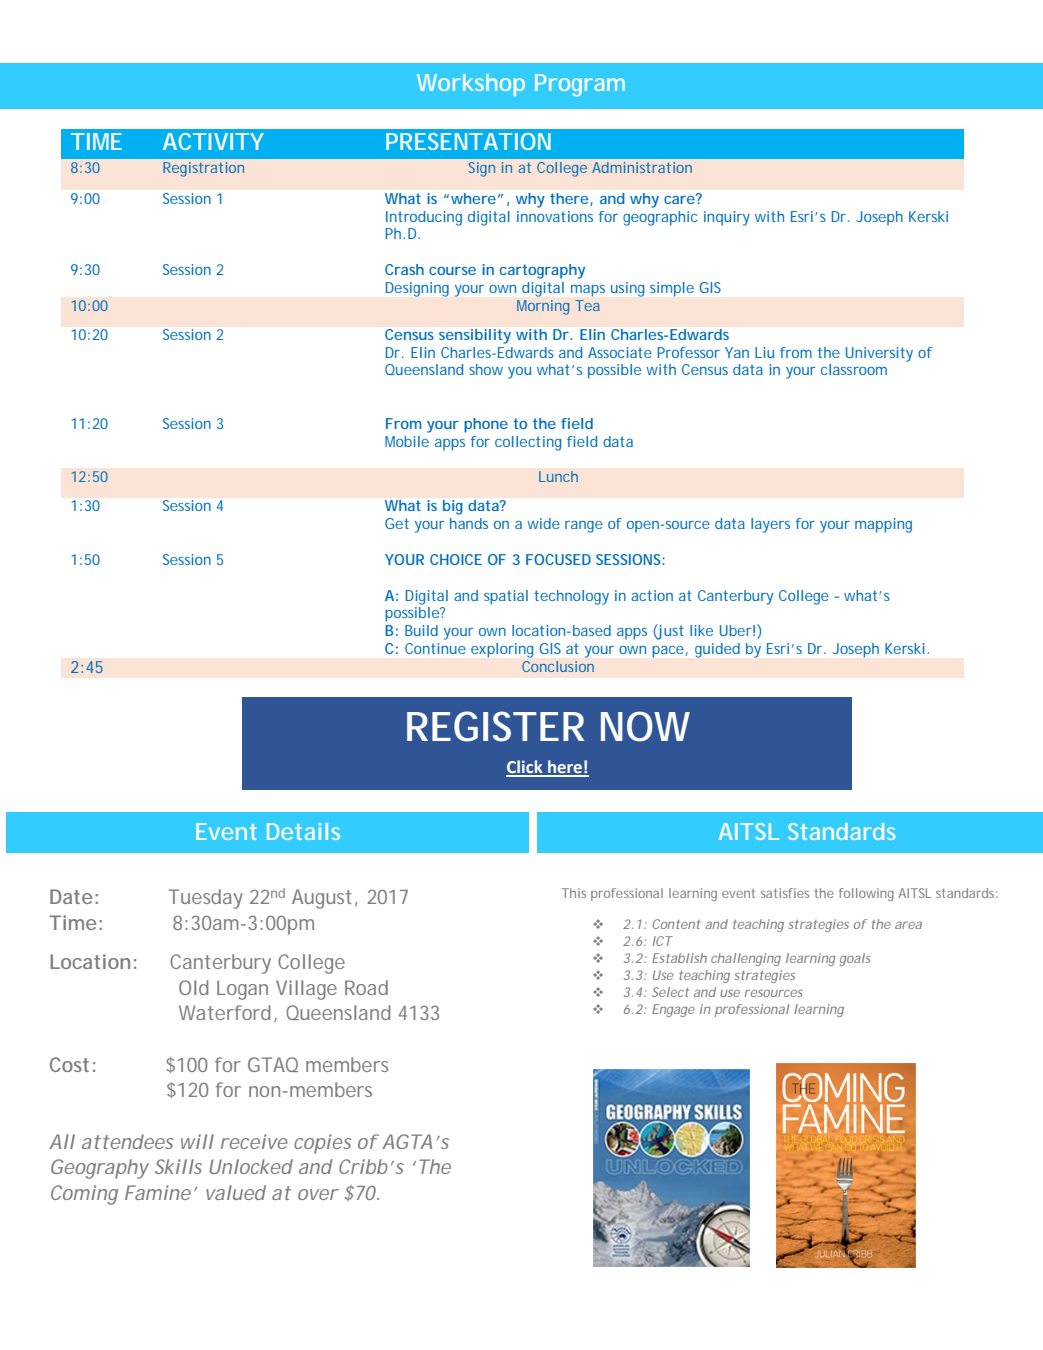  What do you see at coordinates (205, 899) in the page?
I see `Tuesday` at bounding box center [205, 899].
